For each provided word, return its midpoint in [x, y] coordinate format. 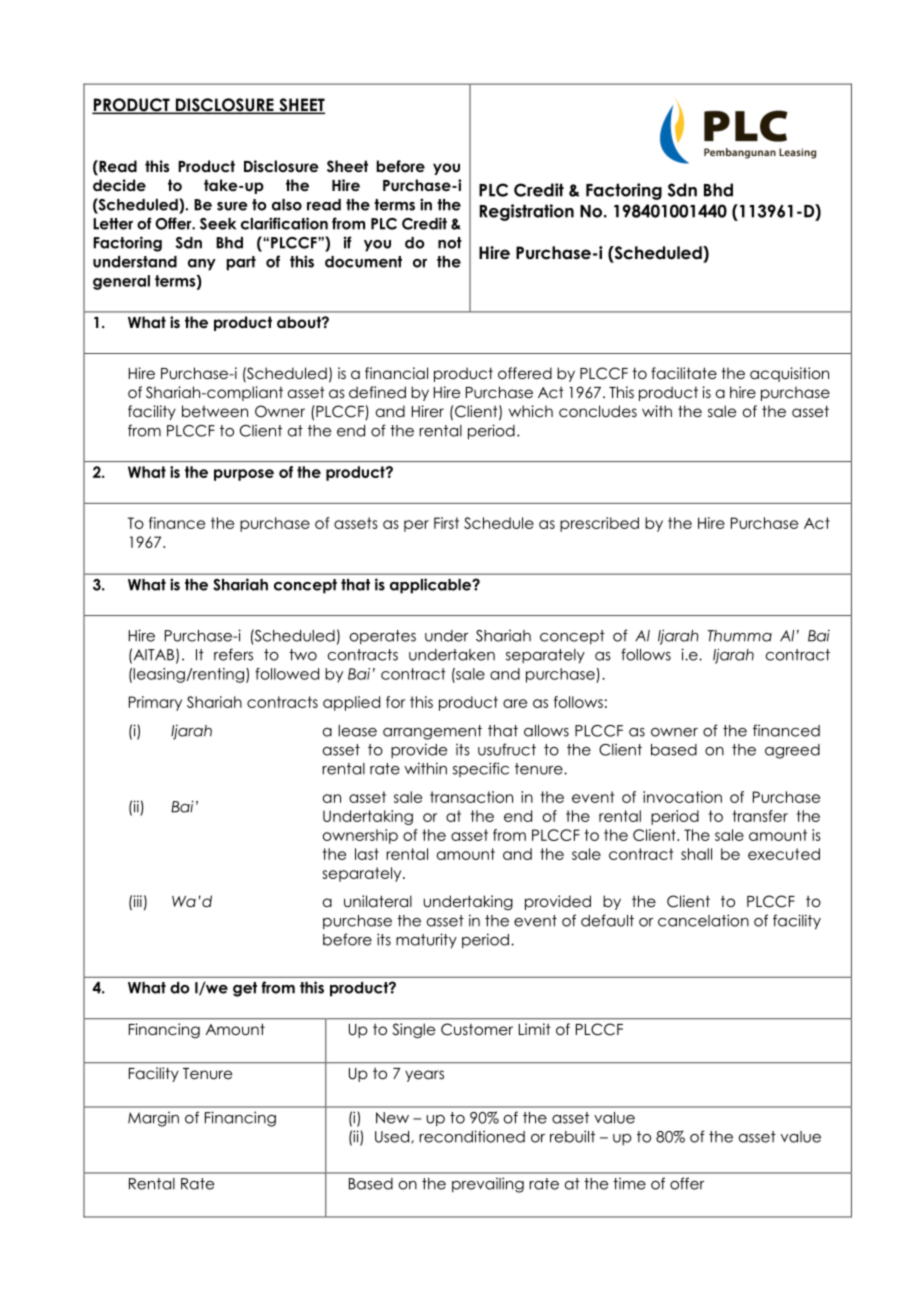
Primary [155, 703]
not [450, 243]
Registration [527, 212]
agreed [792, 751]
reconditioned [472, 1136]
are [515, 703]
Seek [218, 224]
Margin [153, 1119]
